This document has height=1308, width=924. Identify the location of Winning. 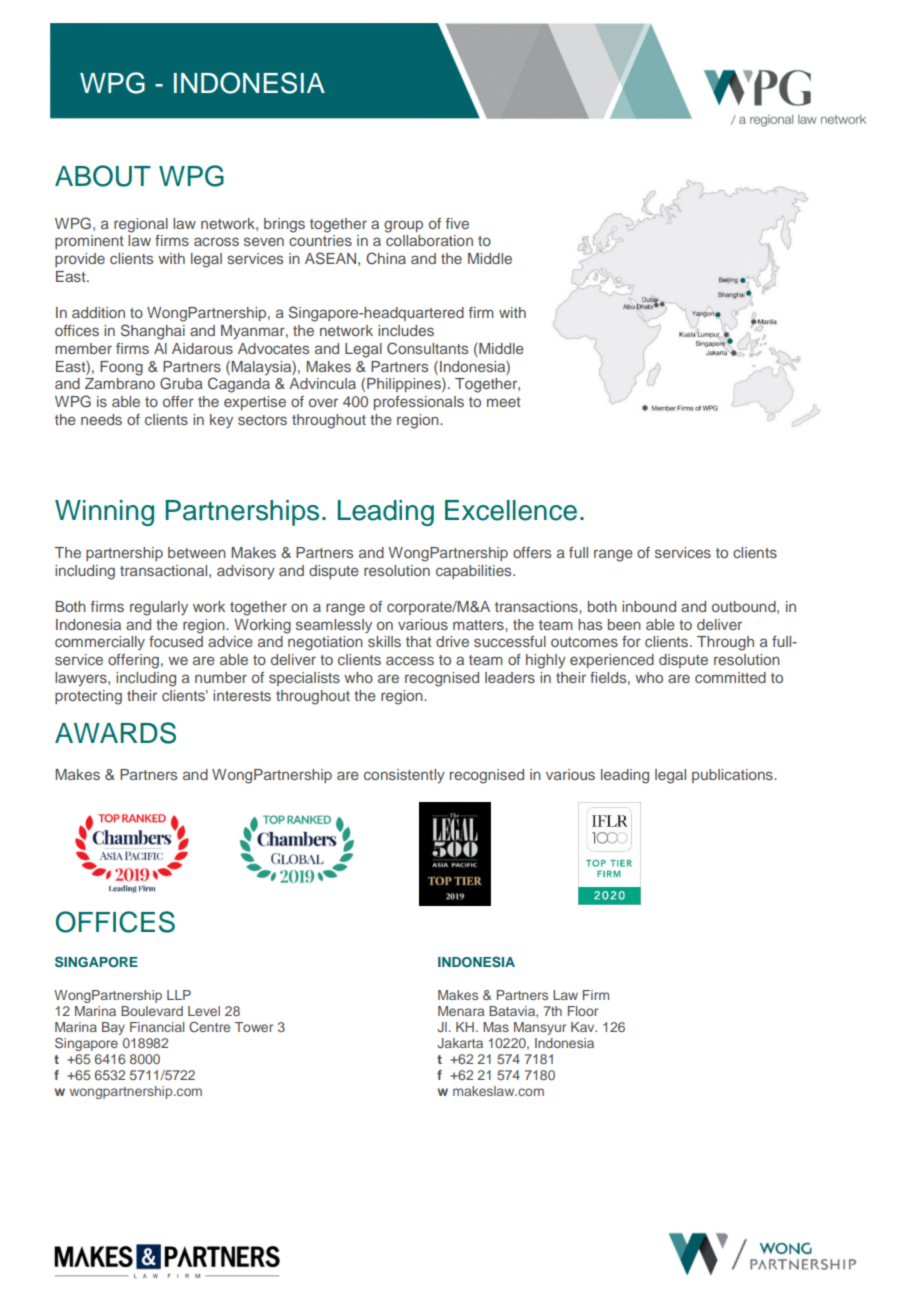
(104, 513).
